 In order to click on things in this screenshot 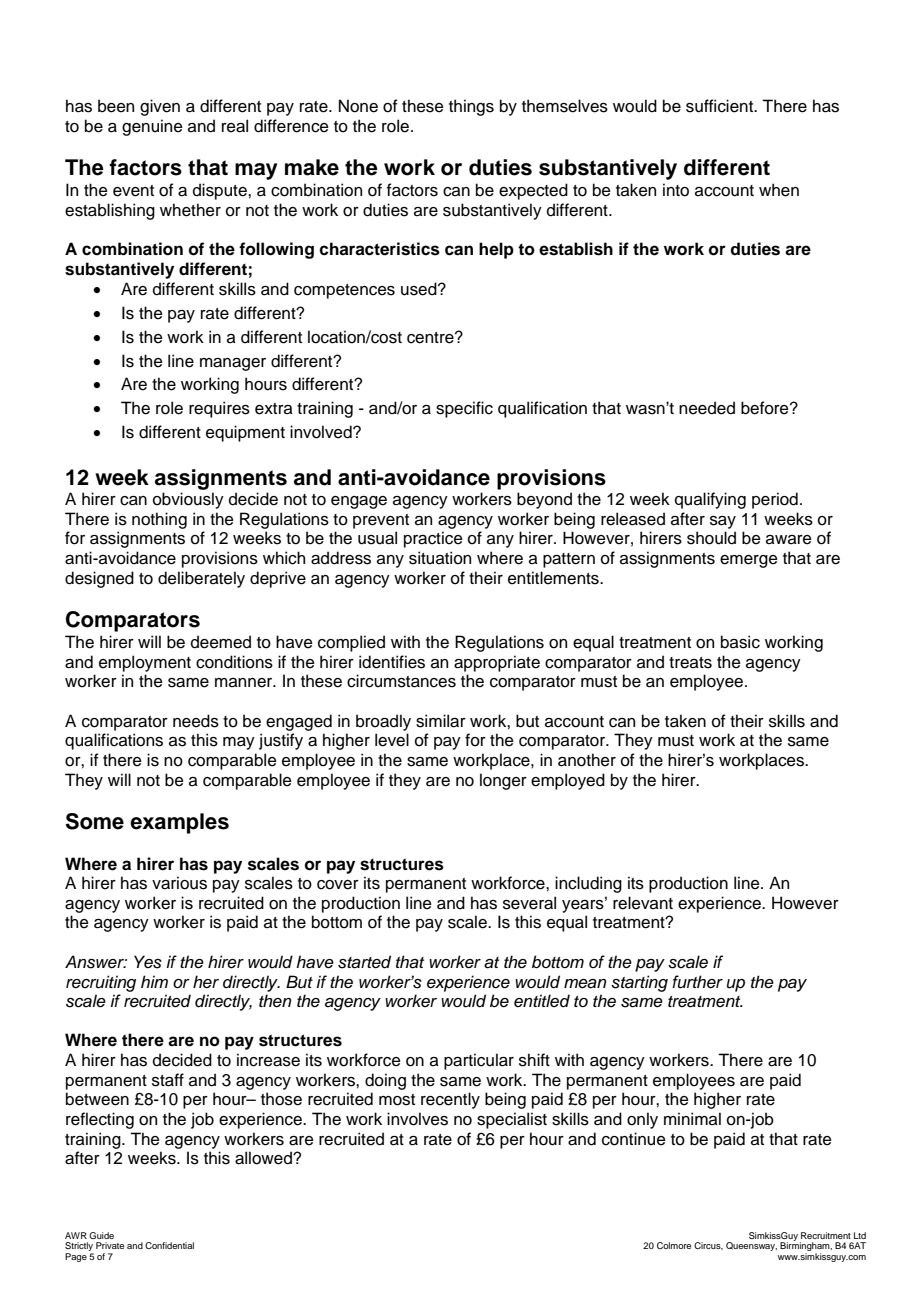, I will do `click(471, 107)`.
